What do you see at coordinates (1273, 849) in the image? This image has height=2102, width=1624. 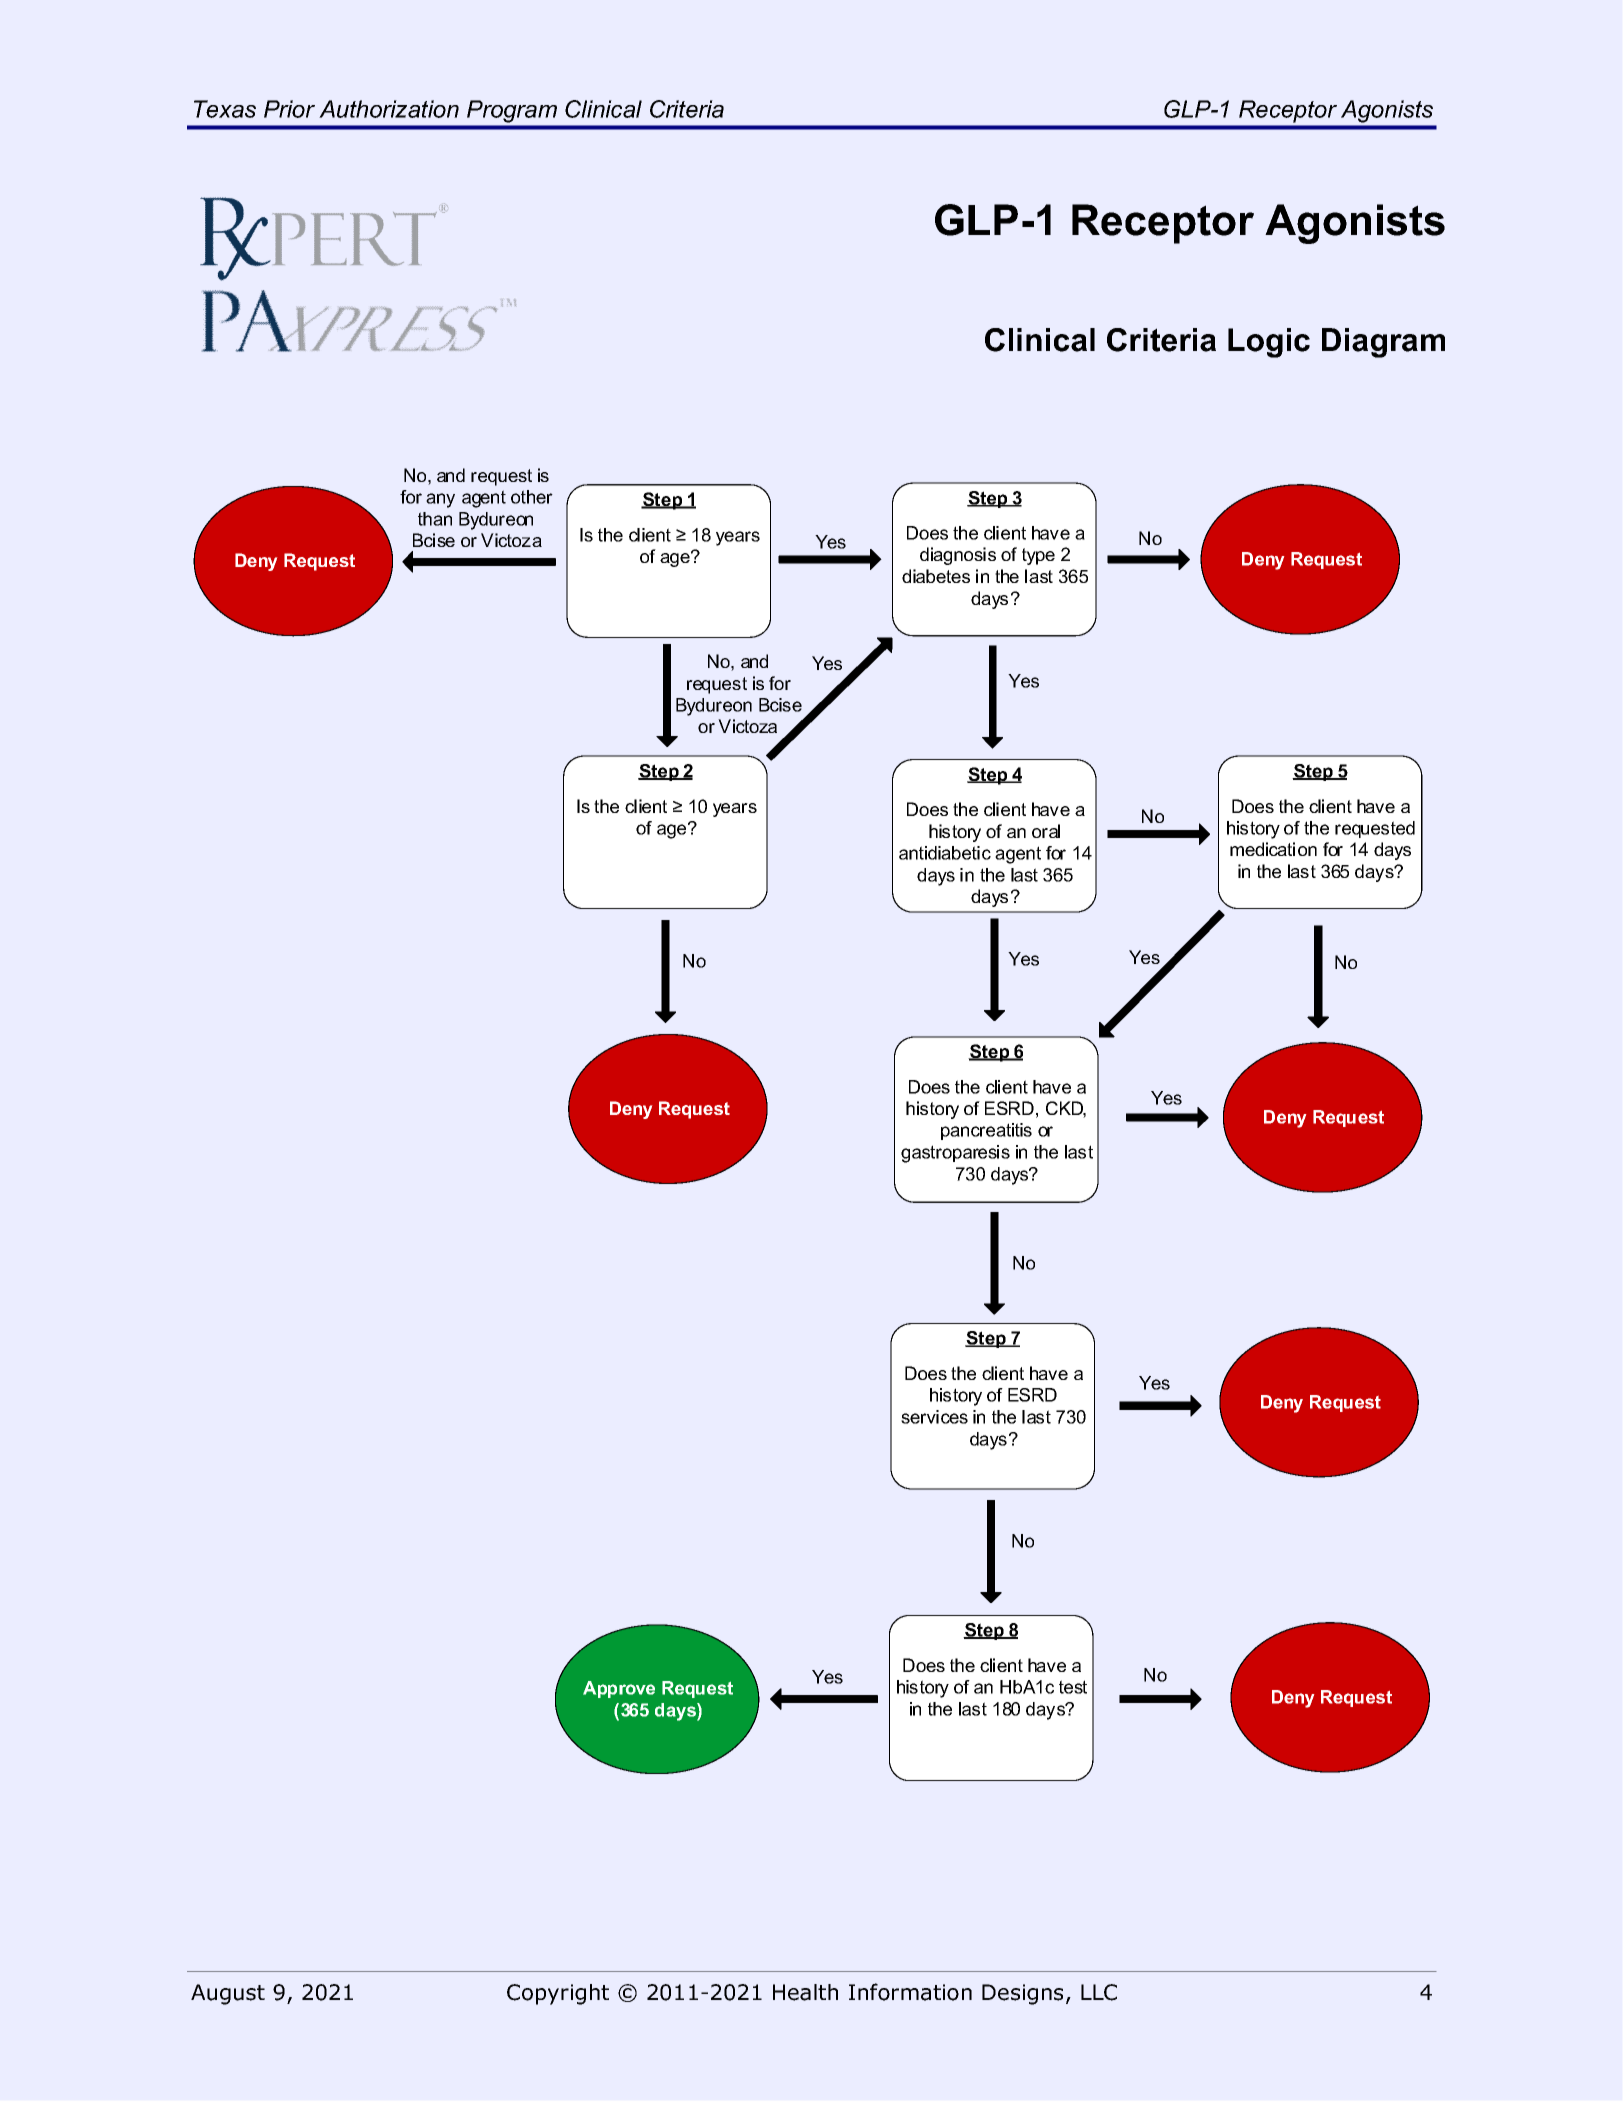 I see `medication` at bounding box center [1273, 849].
